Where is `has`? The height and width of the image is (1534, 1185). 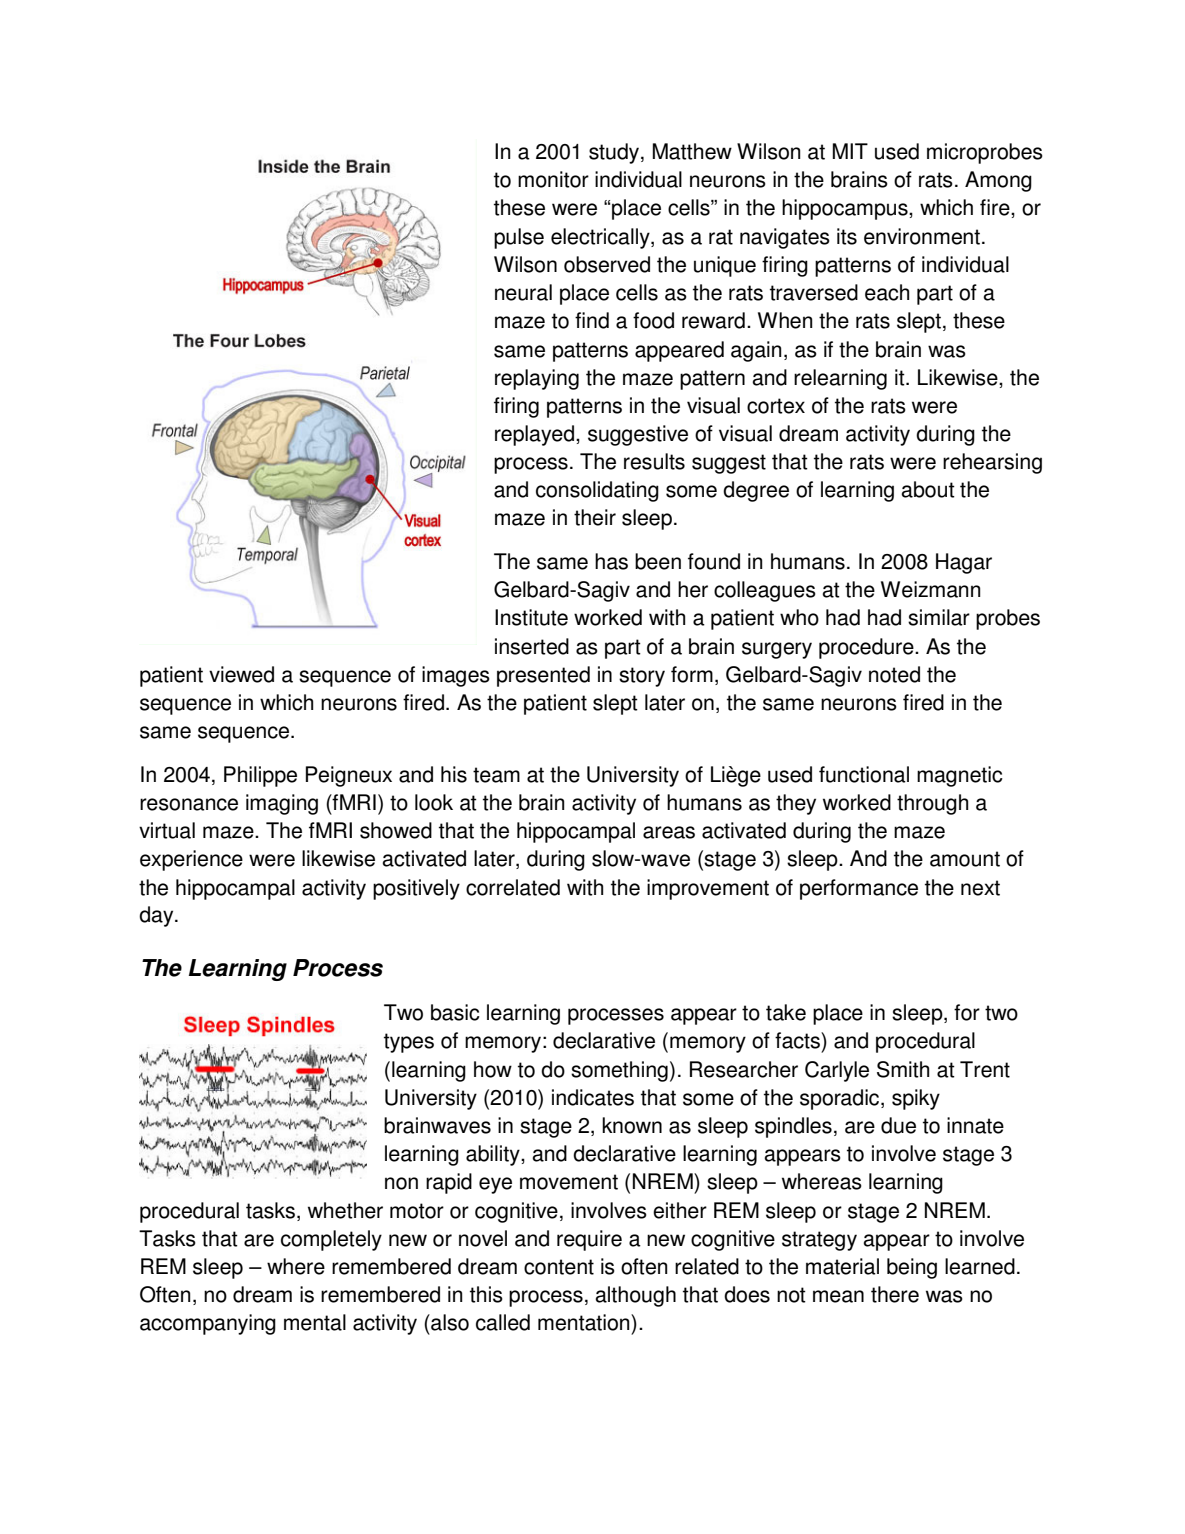
has is located at coordinates (611, 561).
